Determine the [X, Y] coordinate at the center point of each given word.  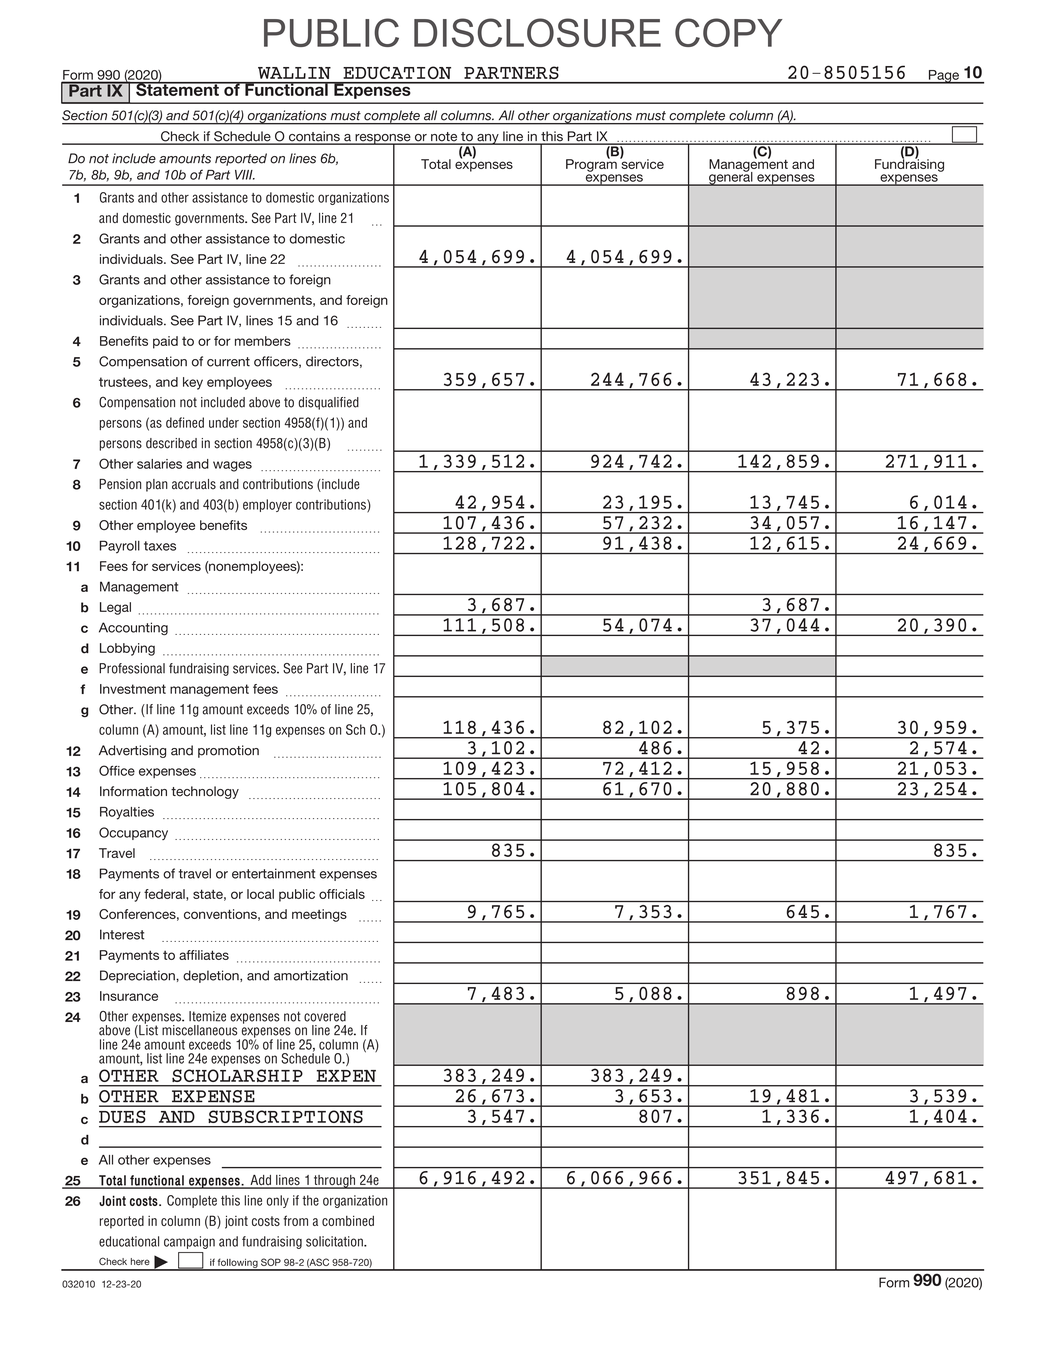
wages [232, 466]
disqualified [328, 403]
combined [348, 1220]
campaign [189, 1242]
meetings [319, 915]
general [731, 177]
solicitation [335, 1241]
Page [943, 77]
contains [314, 137]
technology [205, 792]
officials [342, 894]
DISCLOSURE [537, 32]
